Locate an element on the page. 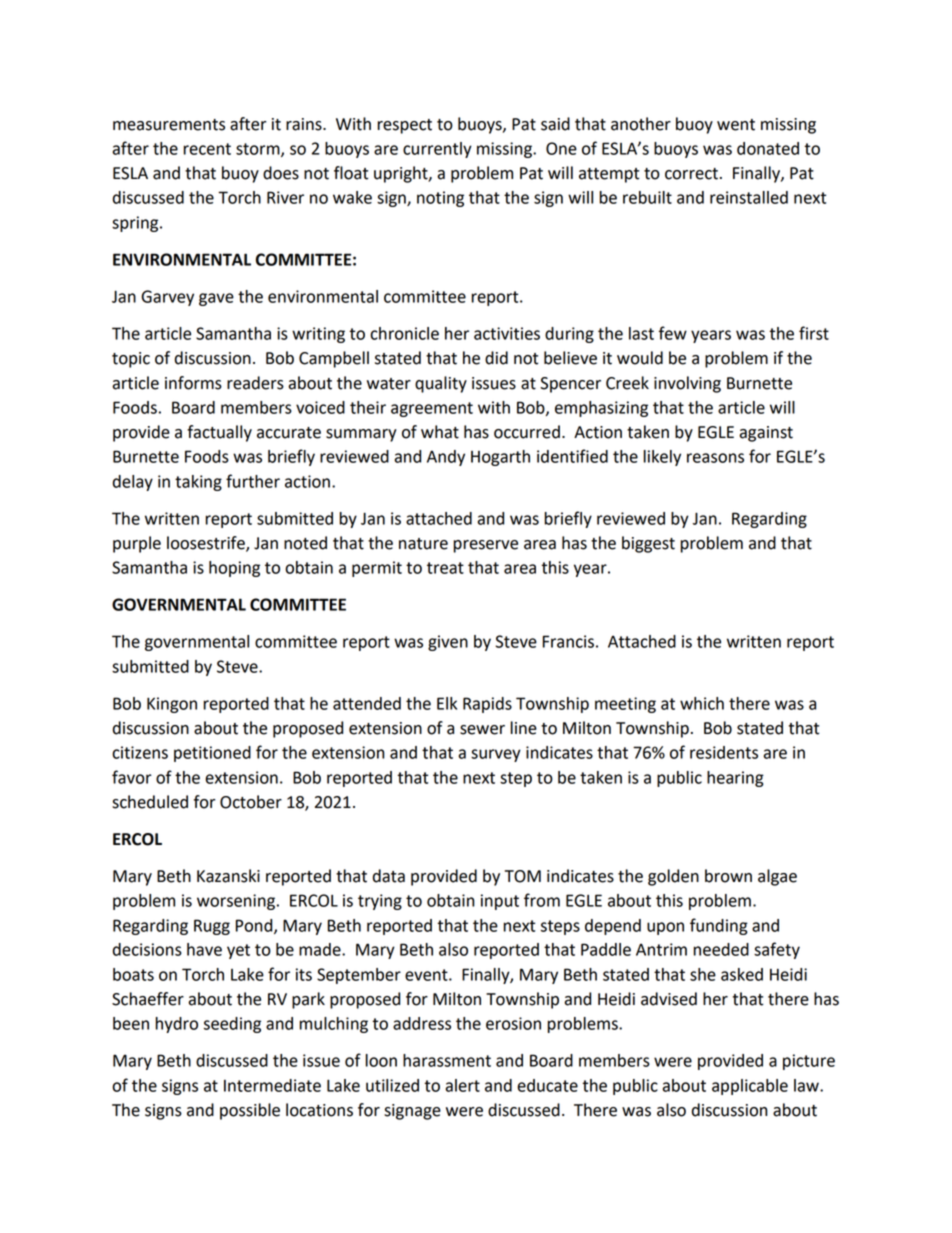 This document has height=1233, width=952. given is located at coordinates (448, 643).
